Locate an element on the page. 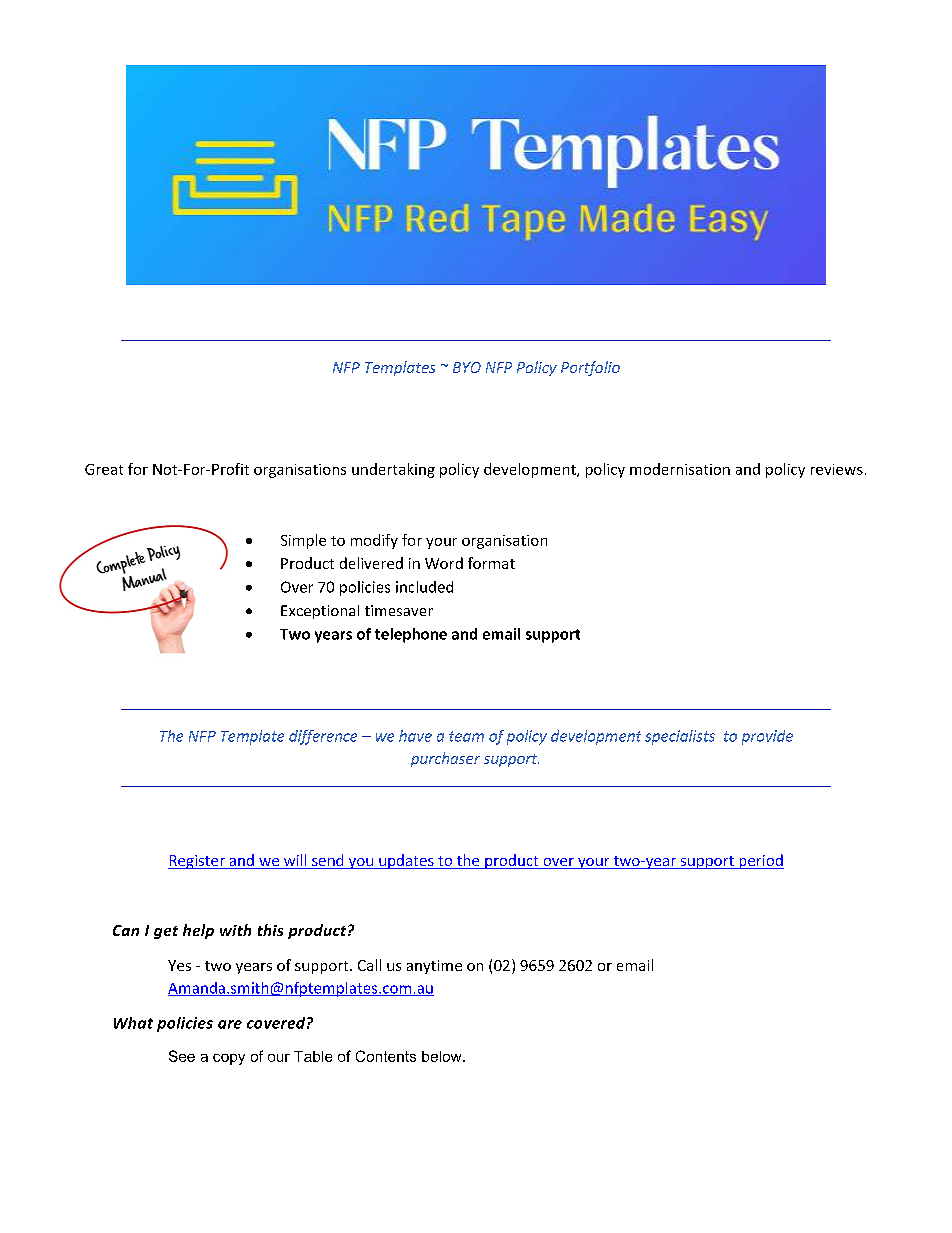 Image resolution: width=952 pixels, height=1233 pixels. modernisation is located at coordinates (680, 469).
